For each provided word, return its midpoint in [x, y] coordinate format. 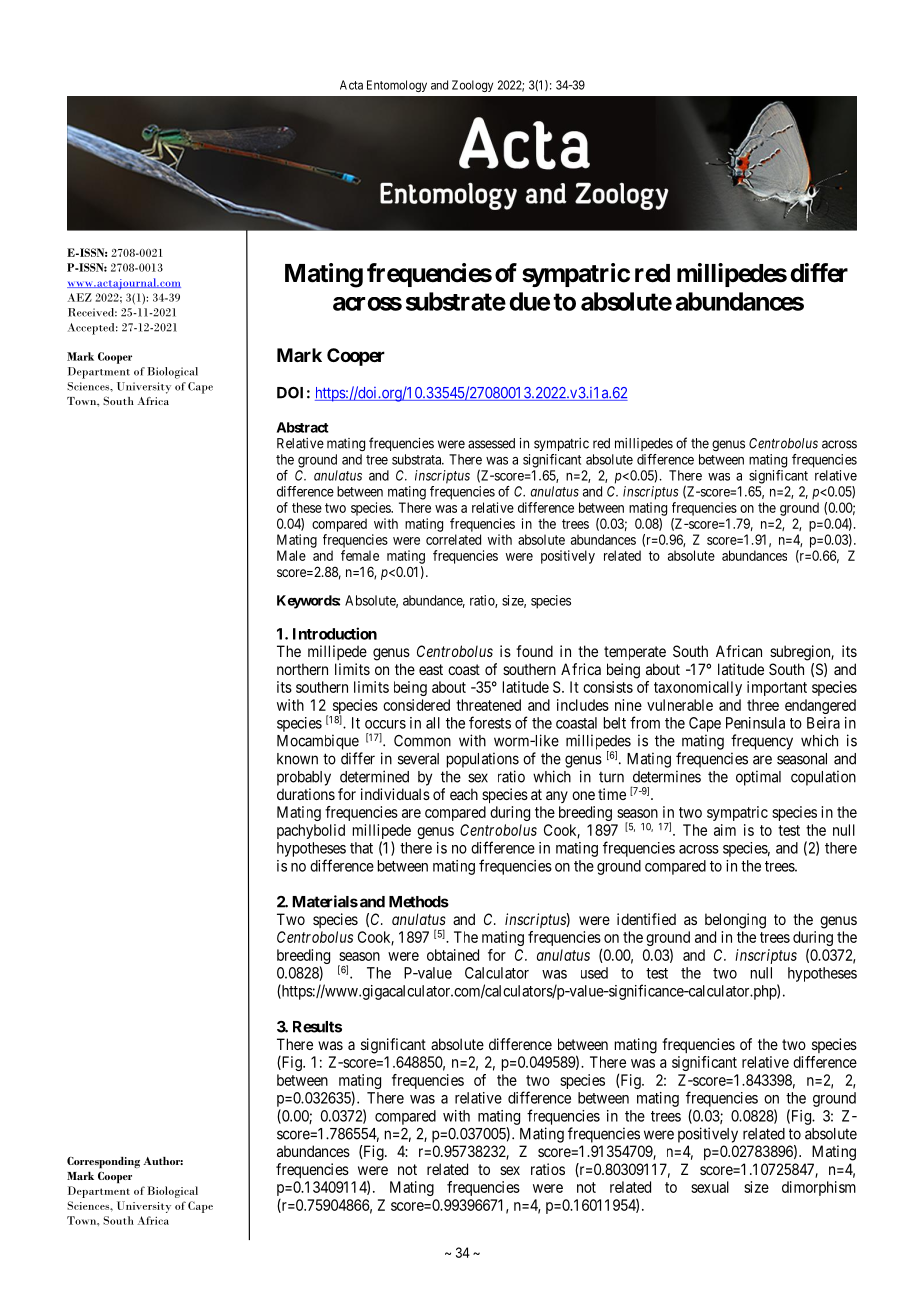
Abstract [303, 427]
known [297, 759]
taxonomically [698, 688]
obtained [453, 955]
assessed [491, 443]
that [361, 848]
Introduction [335, 633]
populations [483, 760]
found [534, 651]
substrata [418, 459]
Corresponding [103, 1162]
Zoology [472, 86]
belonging [735, 921]
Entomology [397, 86]
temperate [635, 653]
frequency [762, 742]
